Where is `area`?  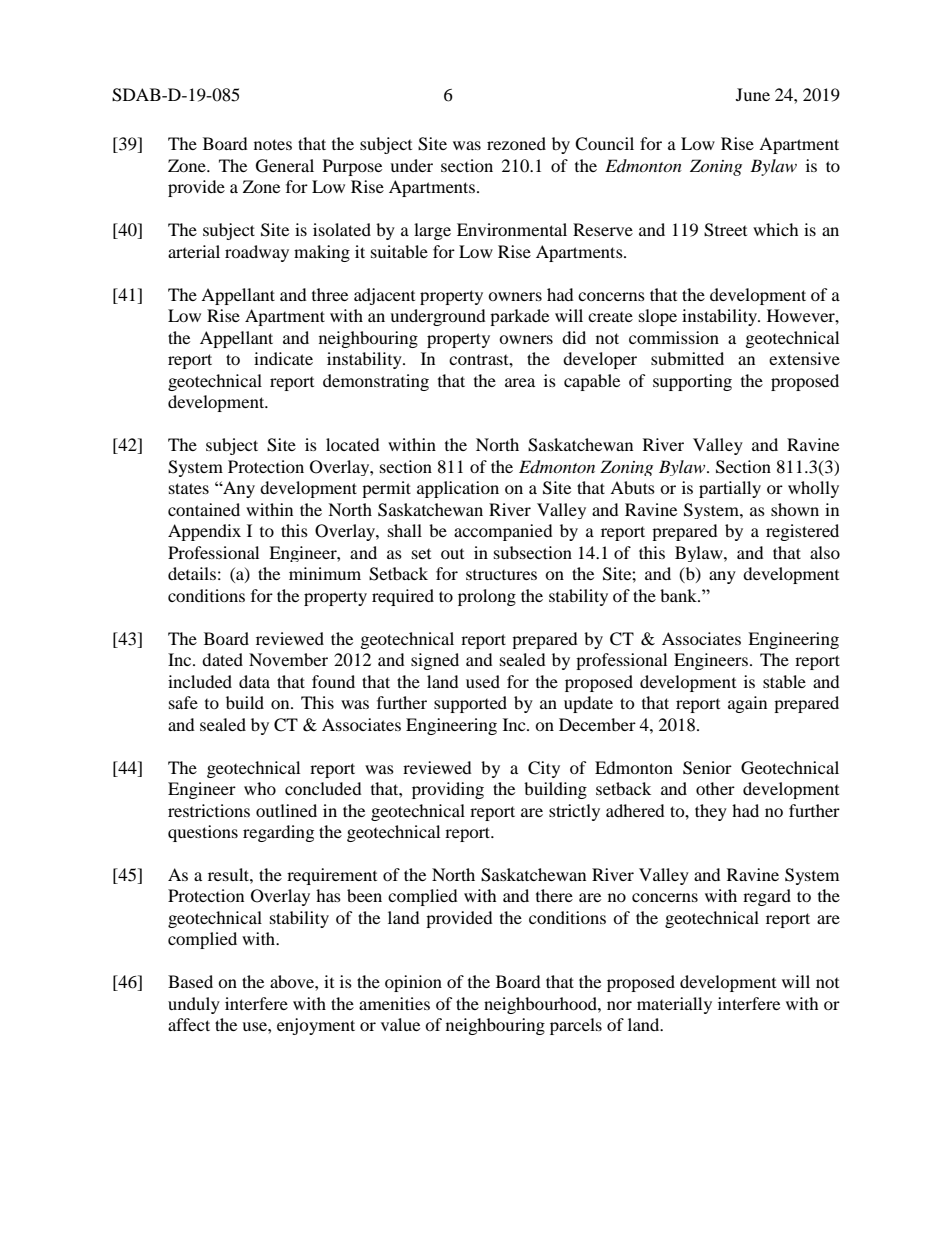
area is located at coordinates (520, 382).
